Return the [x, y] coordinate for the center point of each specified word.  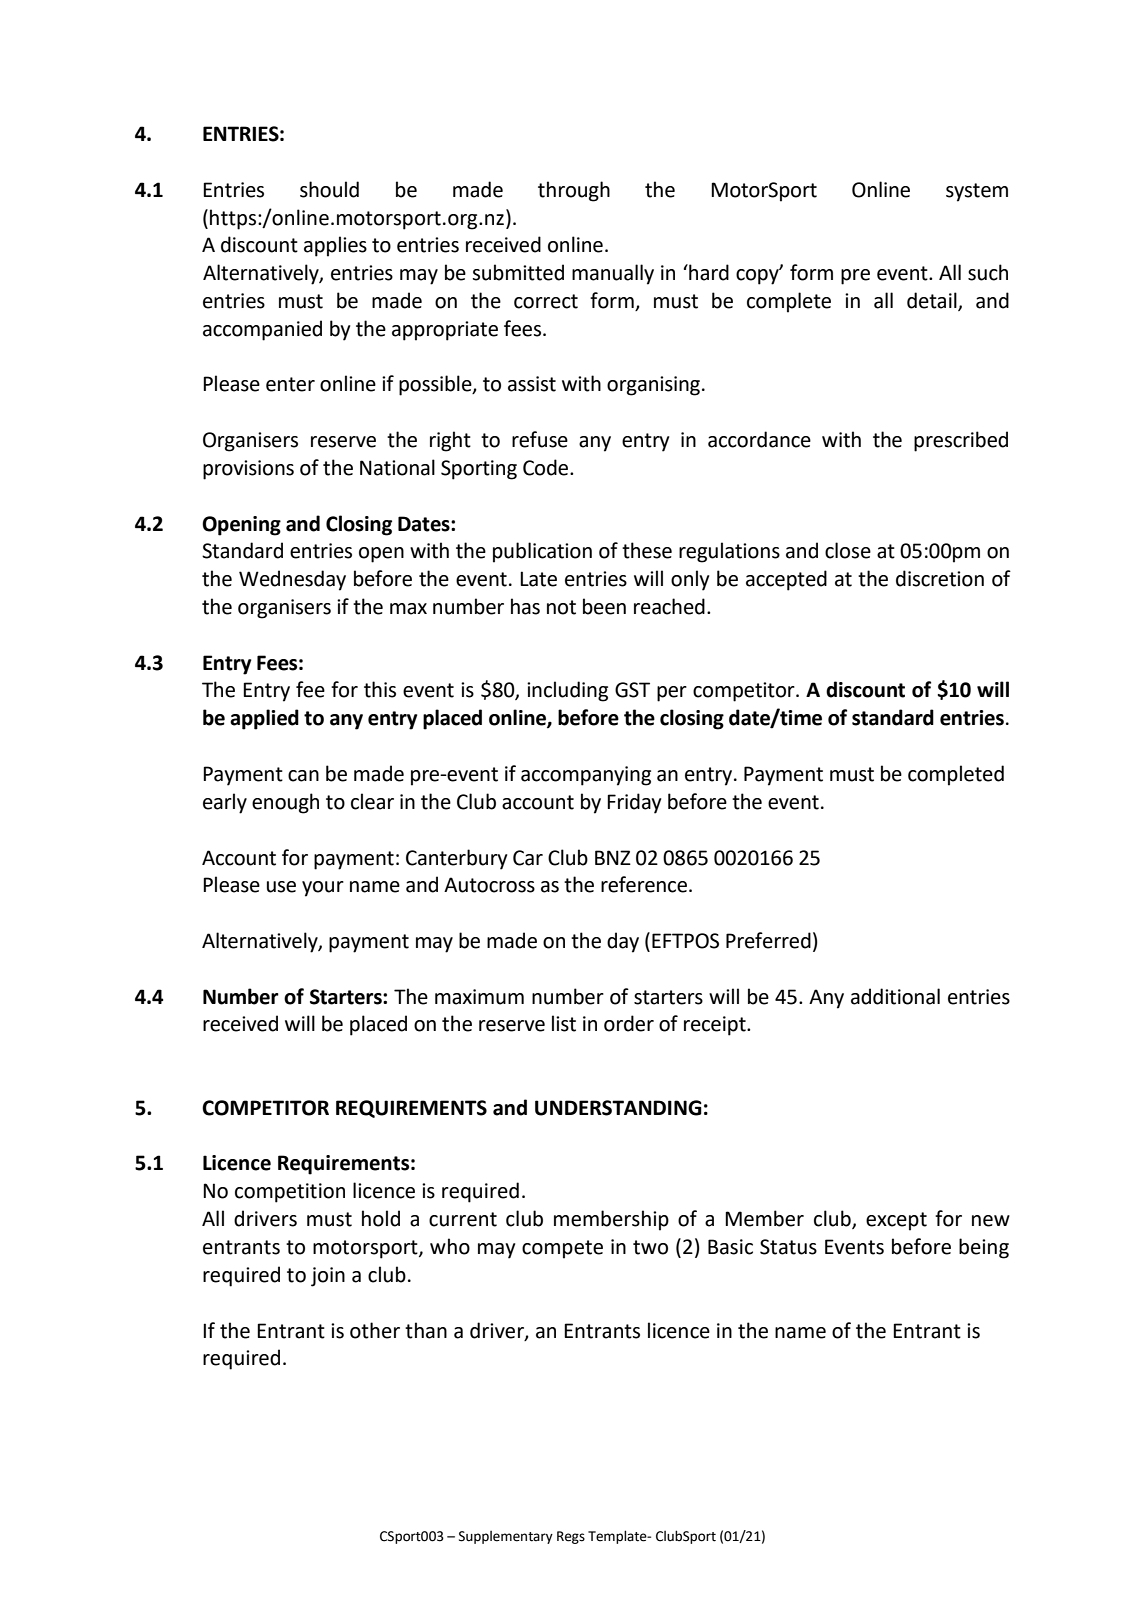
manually [613, 274]
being [984, 1248]
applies [335, 246]
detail [933, 301]
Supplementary [506, 1537]
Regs [571, 1537]
